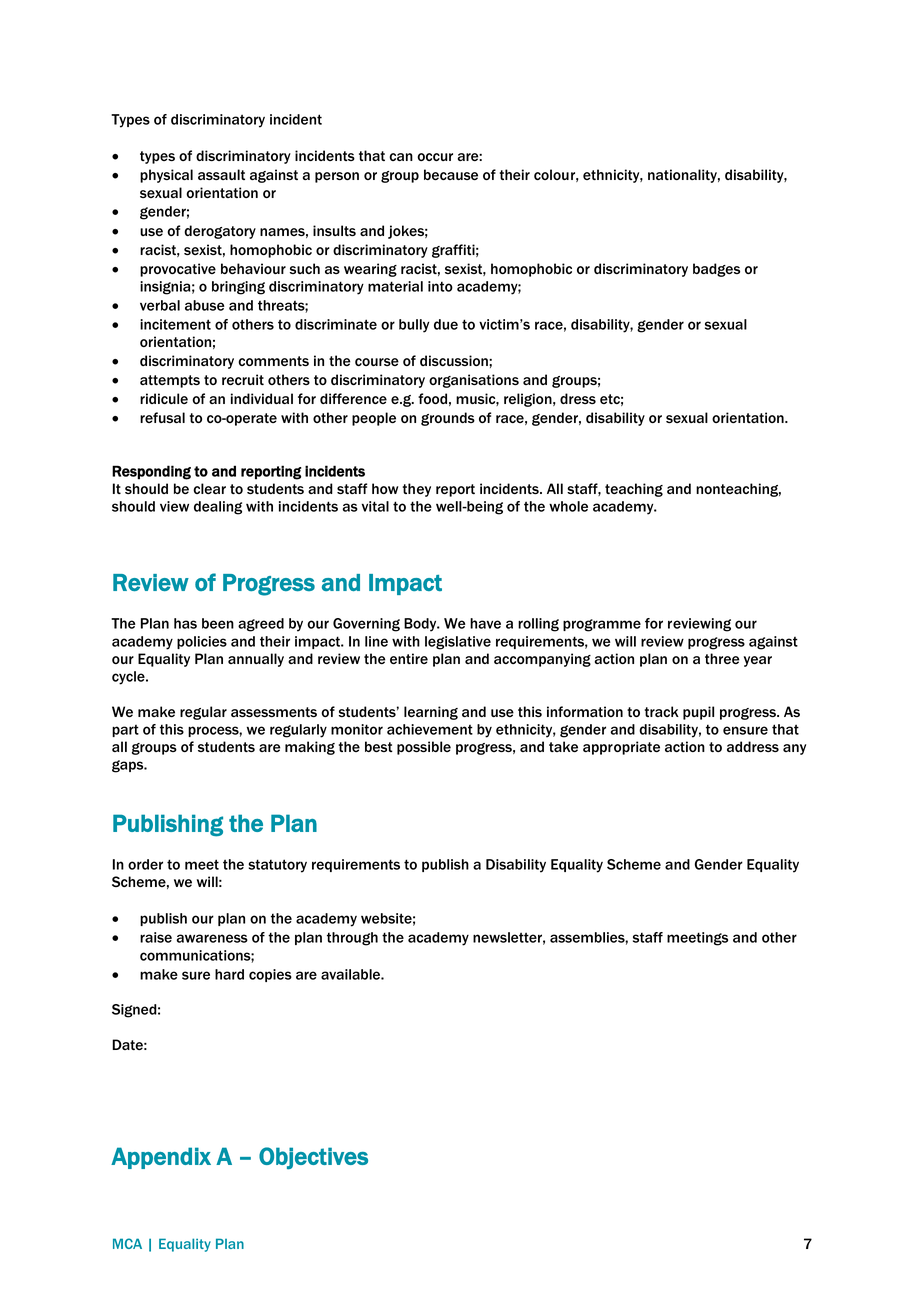 This page has height=1309, width=924. What do you see at coordinates (448, 419) in the page?
I see `grounds` at bounding box center [448, 419].
